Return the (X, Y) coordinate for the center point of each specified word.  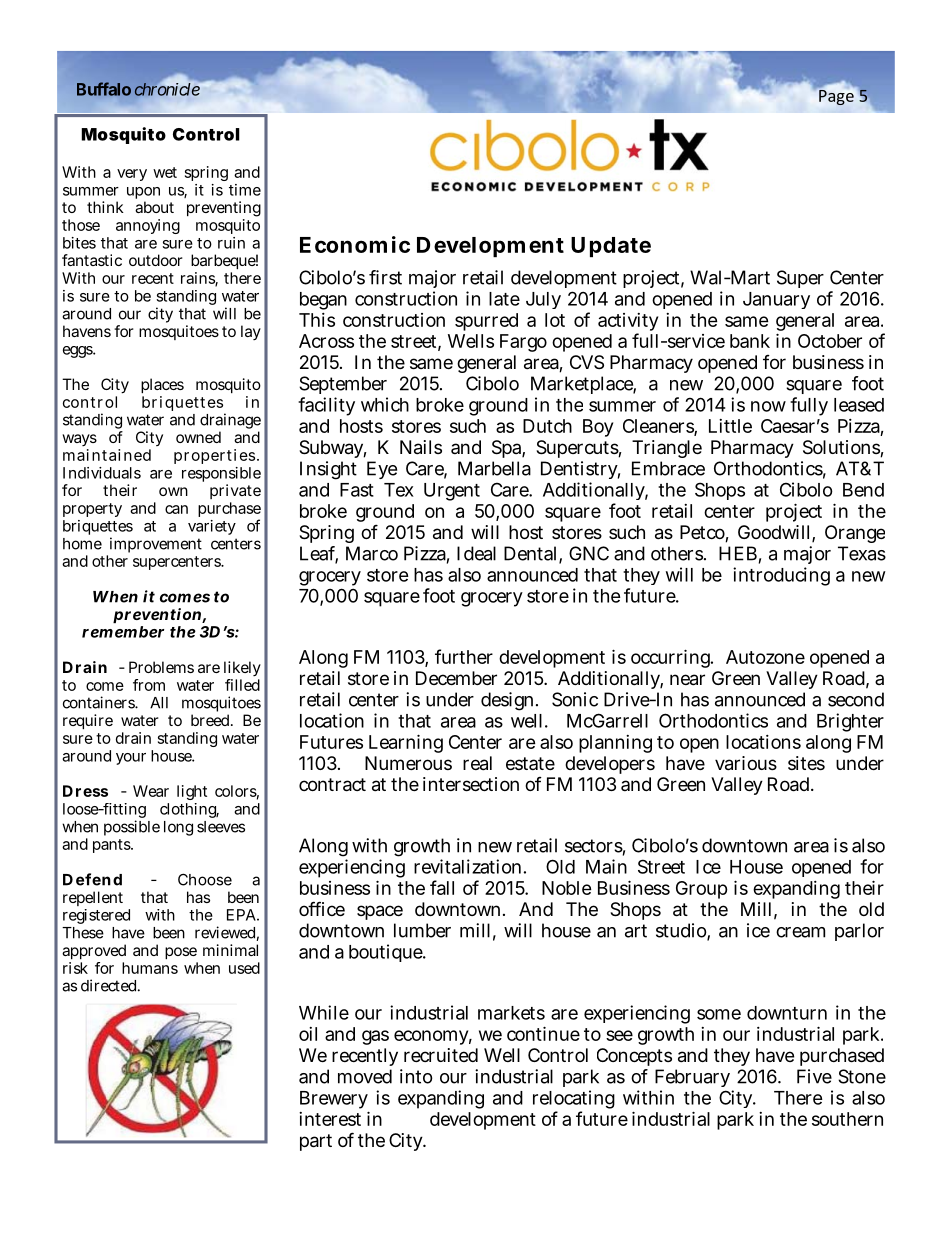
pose (181, 953)
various (746, 763)
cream (800, 932)
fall (442, 887)
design (509, 701)
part (316, 1142)
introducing (781, 576)
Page (835, 96)
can (176, 509)
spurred (486, 322)
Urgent (452, 492)
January (776, 300)
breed (211, 720)
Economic (355, 244)
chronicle (167, 89)
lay (251, 332)
